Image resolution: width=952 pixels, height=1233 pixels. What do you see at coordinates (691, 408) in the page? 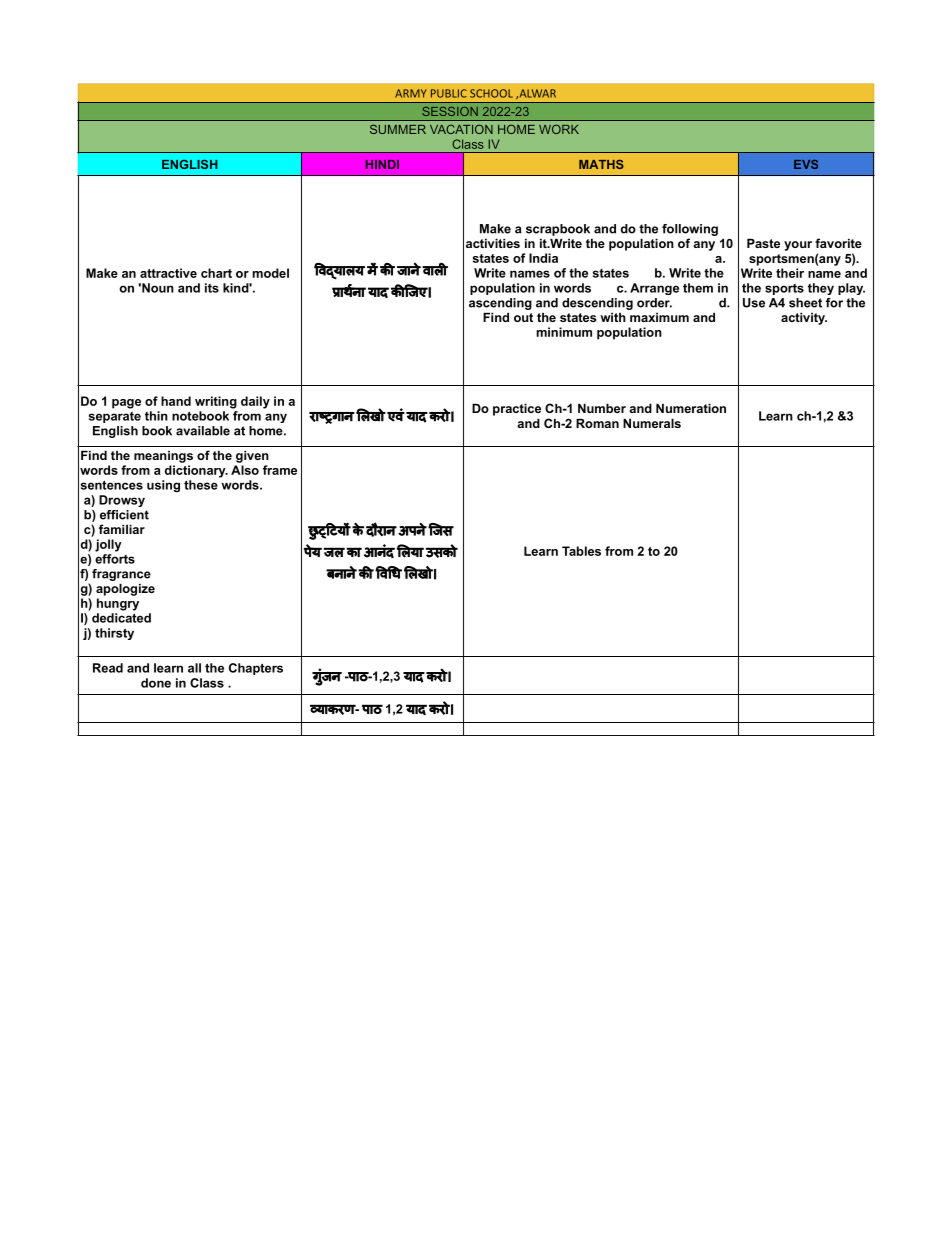
I see `Numeration` at bounding box center [691, 408].
